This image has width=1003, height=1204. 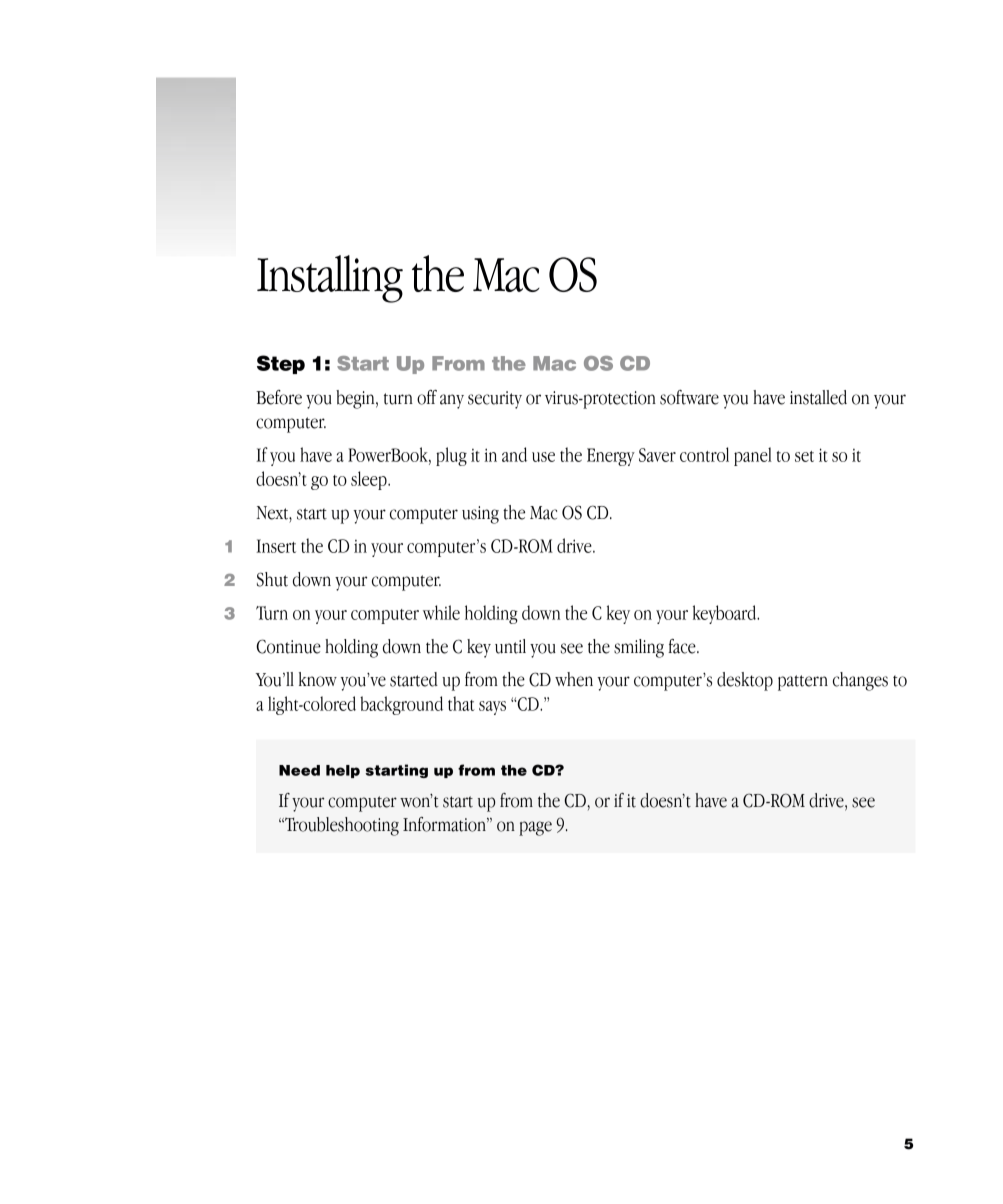 I want to click on Shut, so click(x=272, y=579).
